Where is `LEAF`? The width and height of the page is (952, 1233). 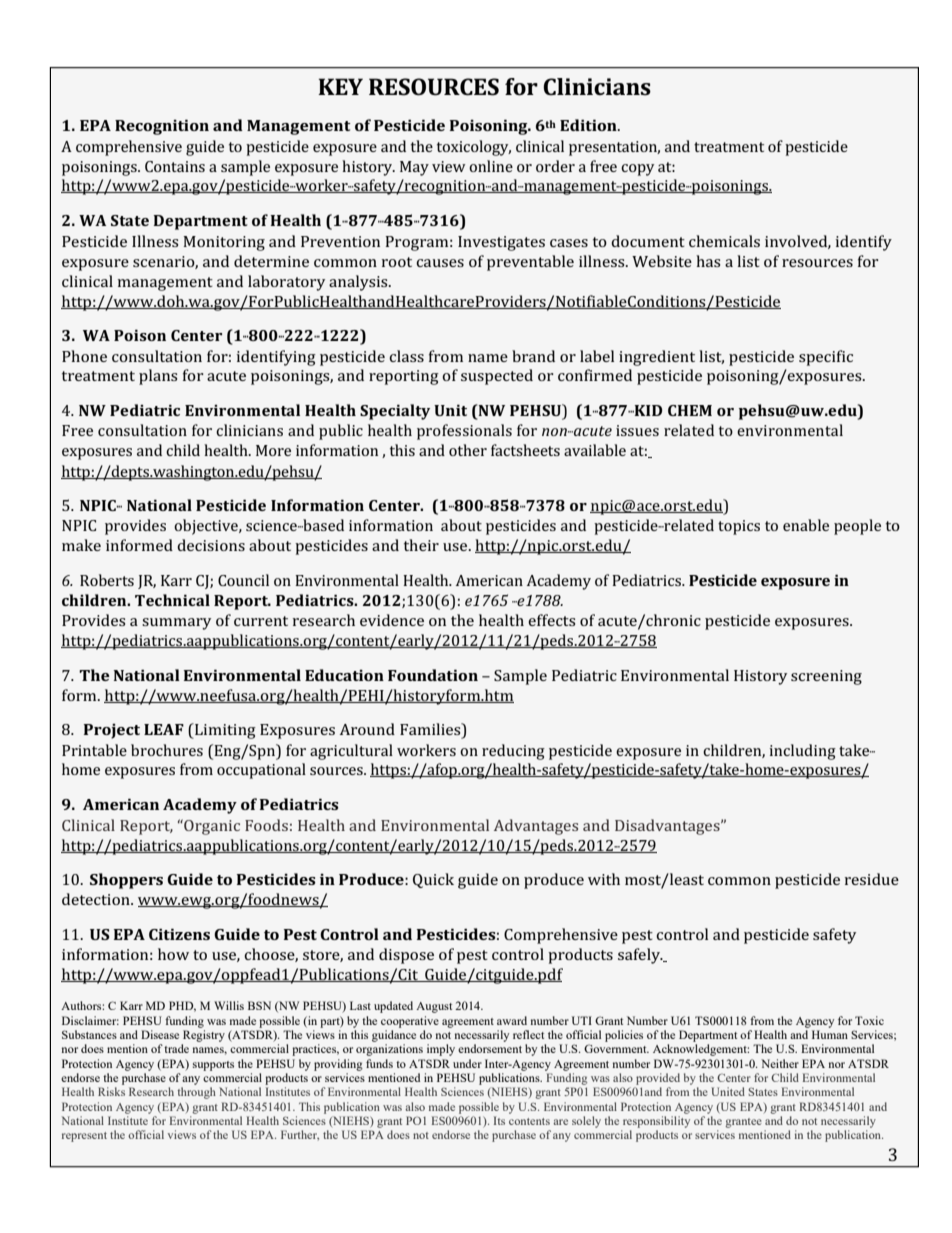
LEAF is located at coordinates (164, 729).
